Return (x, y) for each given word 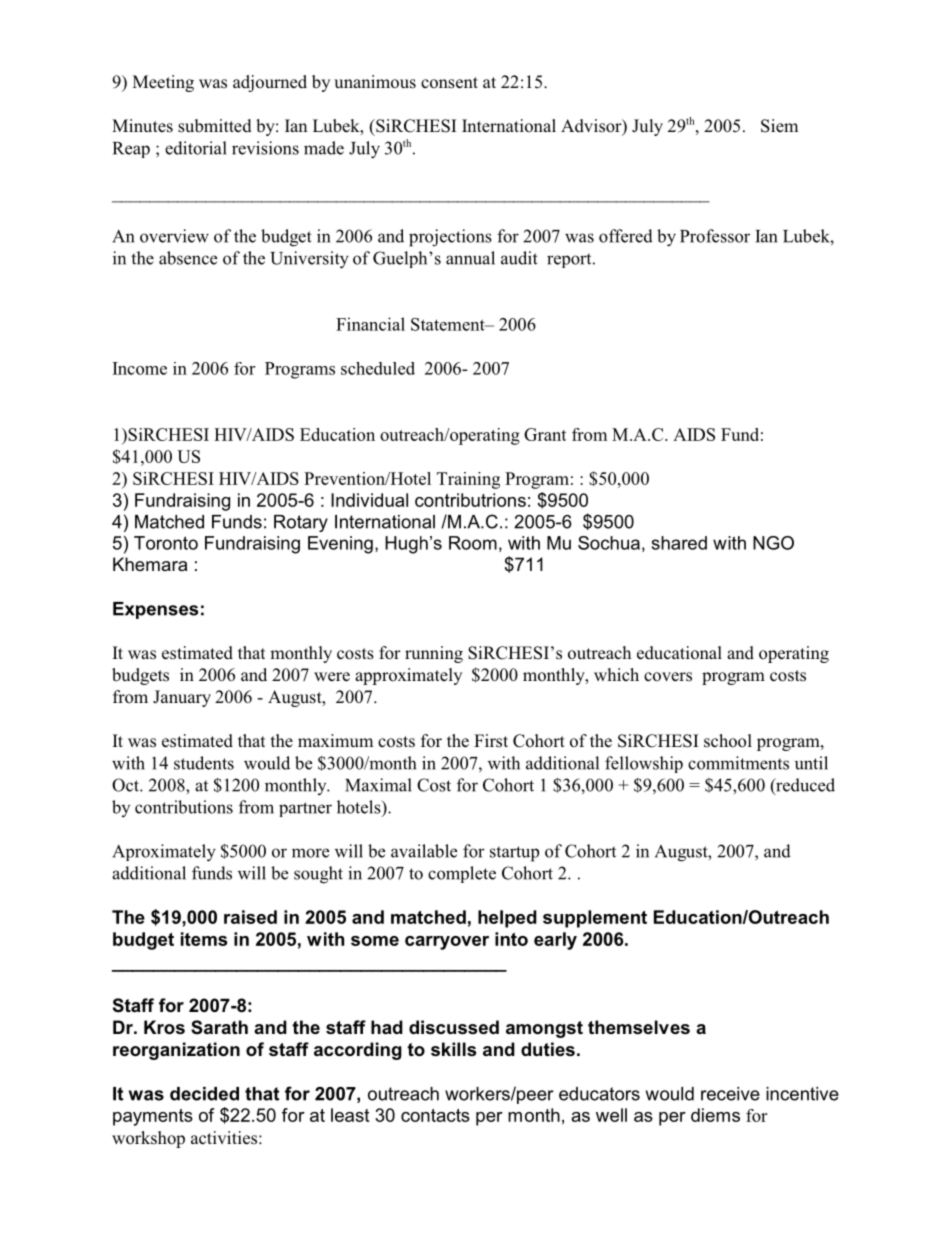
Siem (779, 126)
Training (468, 480)
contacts (435, 1115)
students (204, 763)
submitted (215, 126)
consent (449, 83)
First (491, 741)
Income (140, 368)
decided (204, 1094)
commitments (738, 763)
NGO (773, 543)
